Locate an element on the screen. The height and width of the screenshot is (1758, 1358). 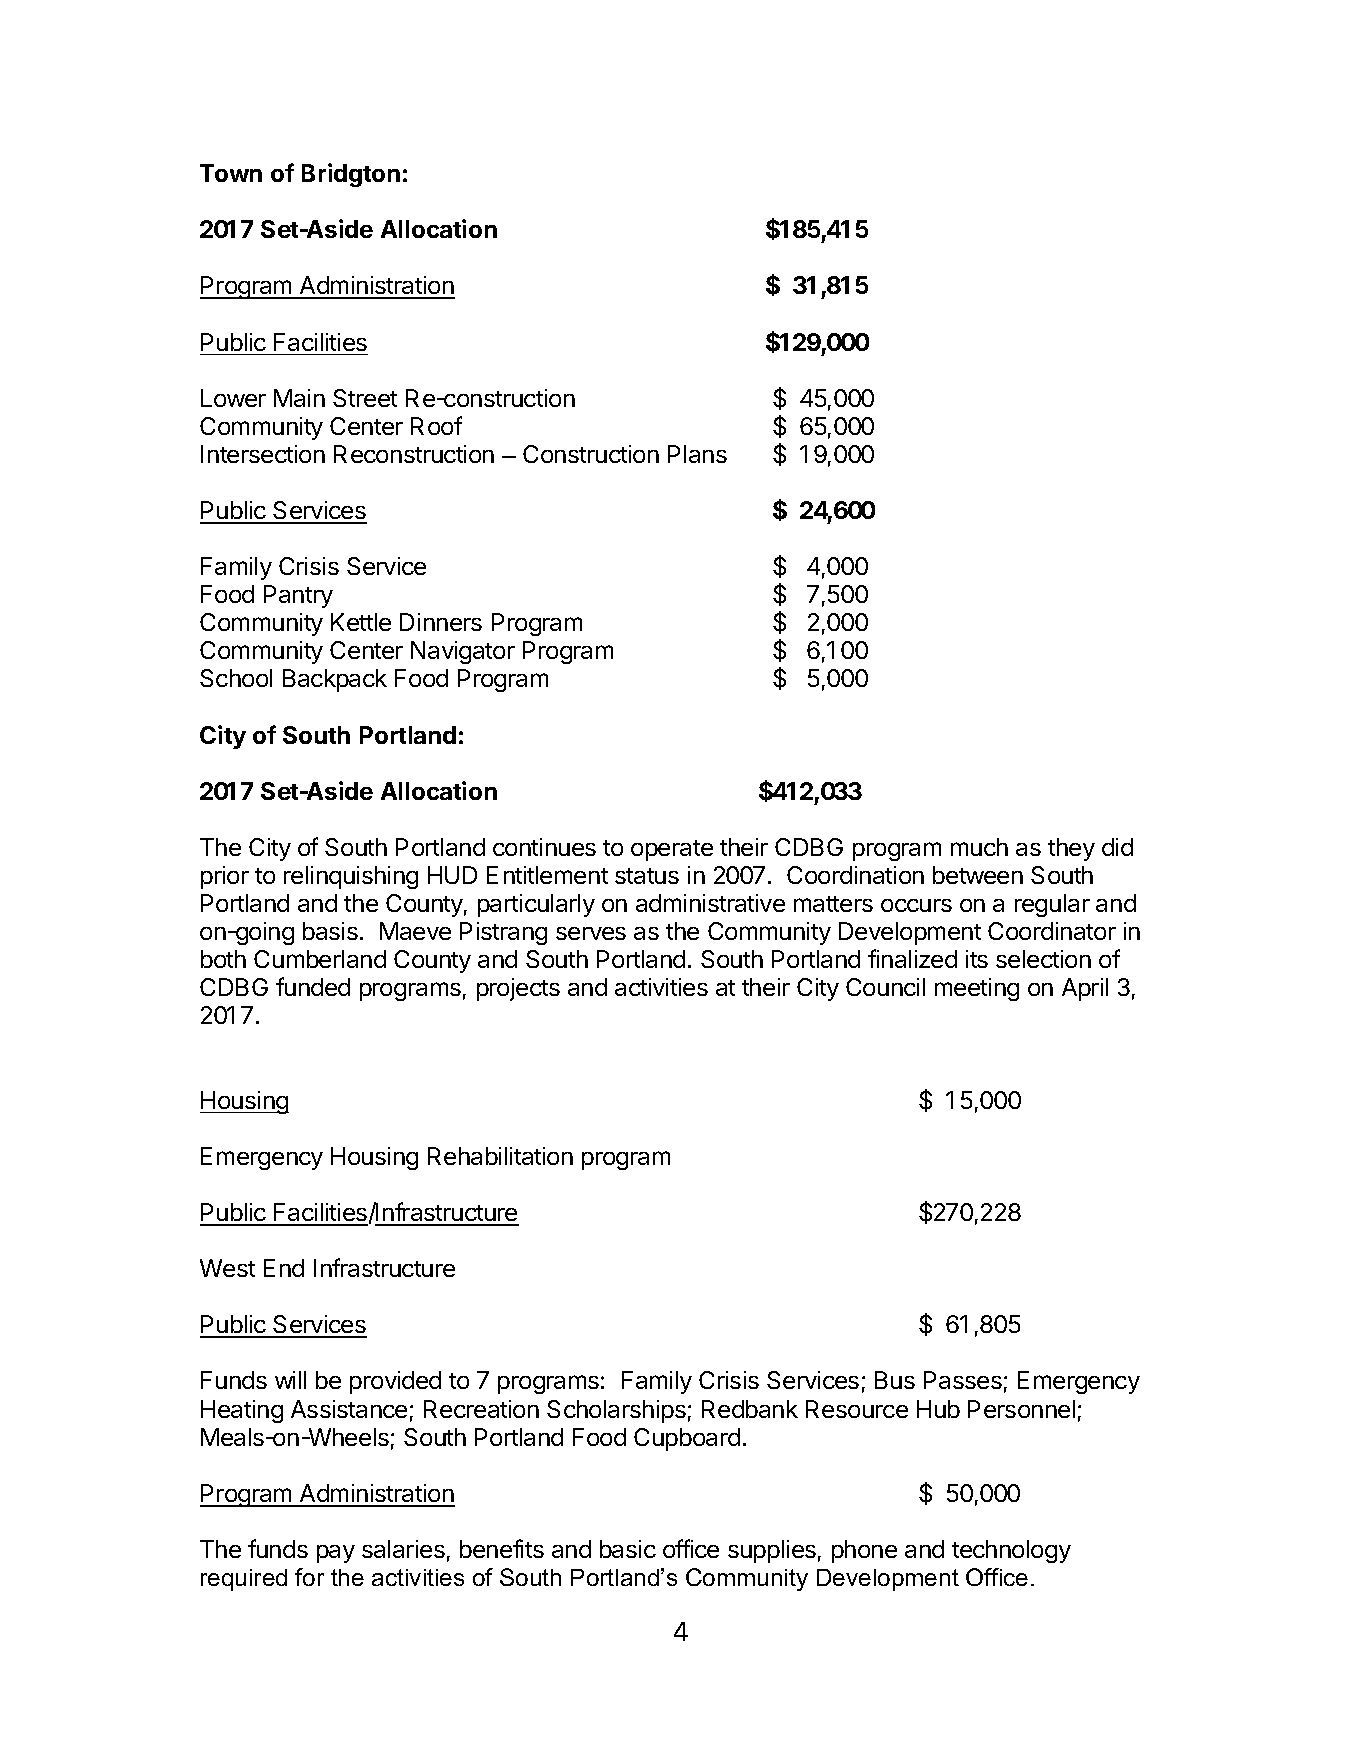
pay is located at coordinates (336, 1554).
